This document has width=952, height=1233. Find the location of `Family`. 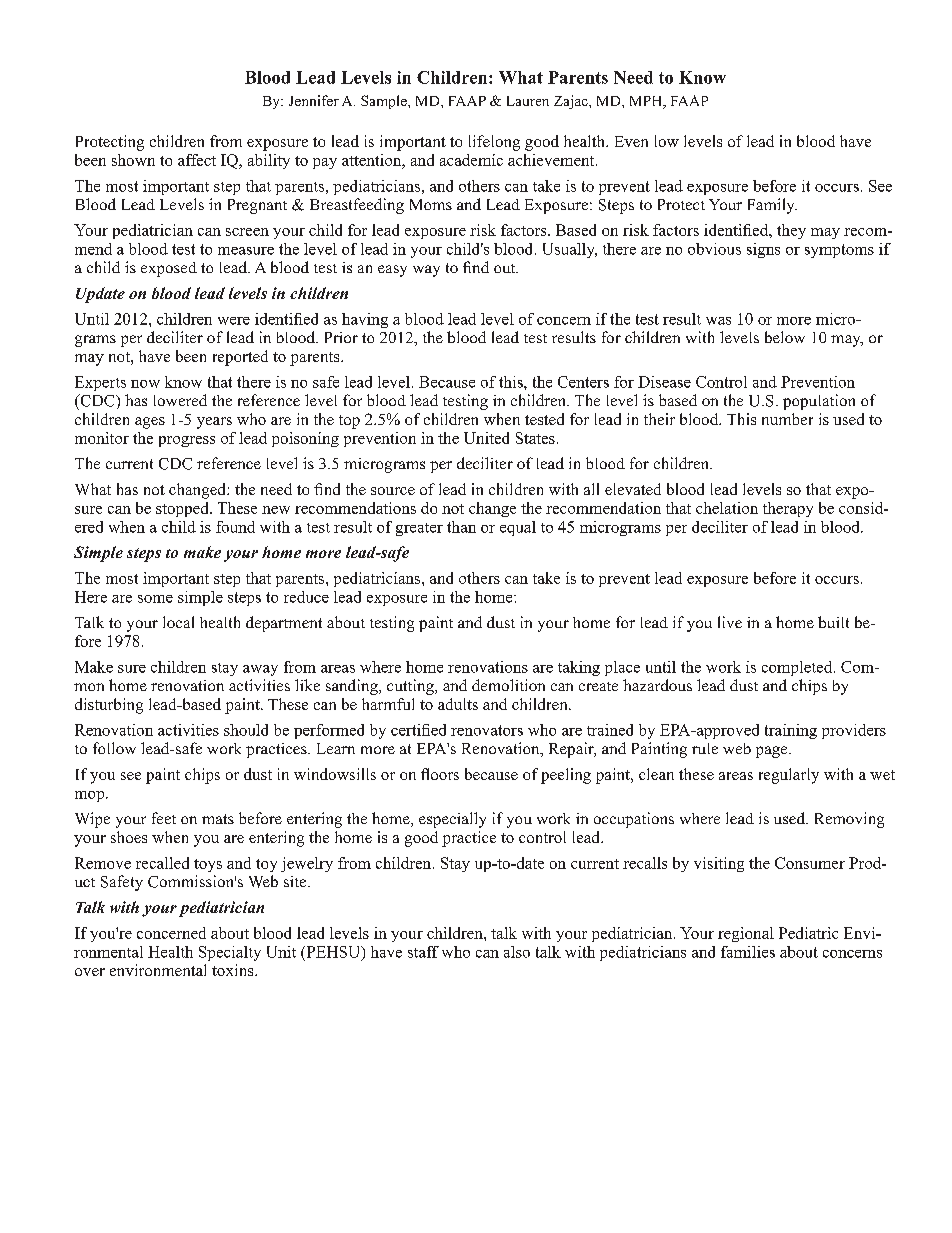

Family is located at coordinates (772, 206).
